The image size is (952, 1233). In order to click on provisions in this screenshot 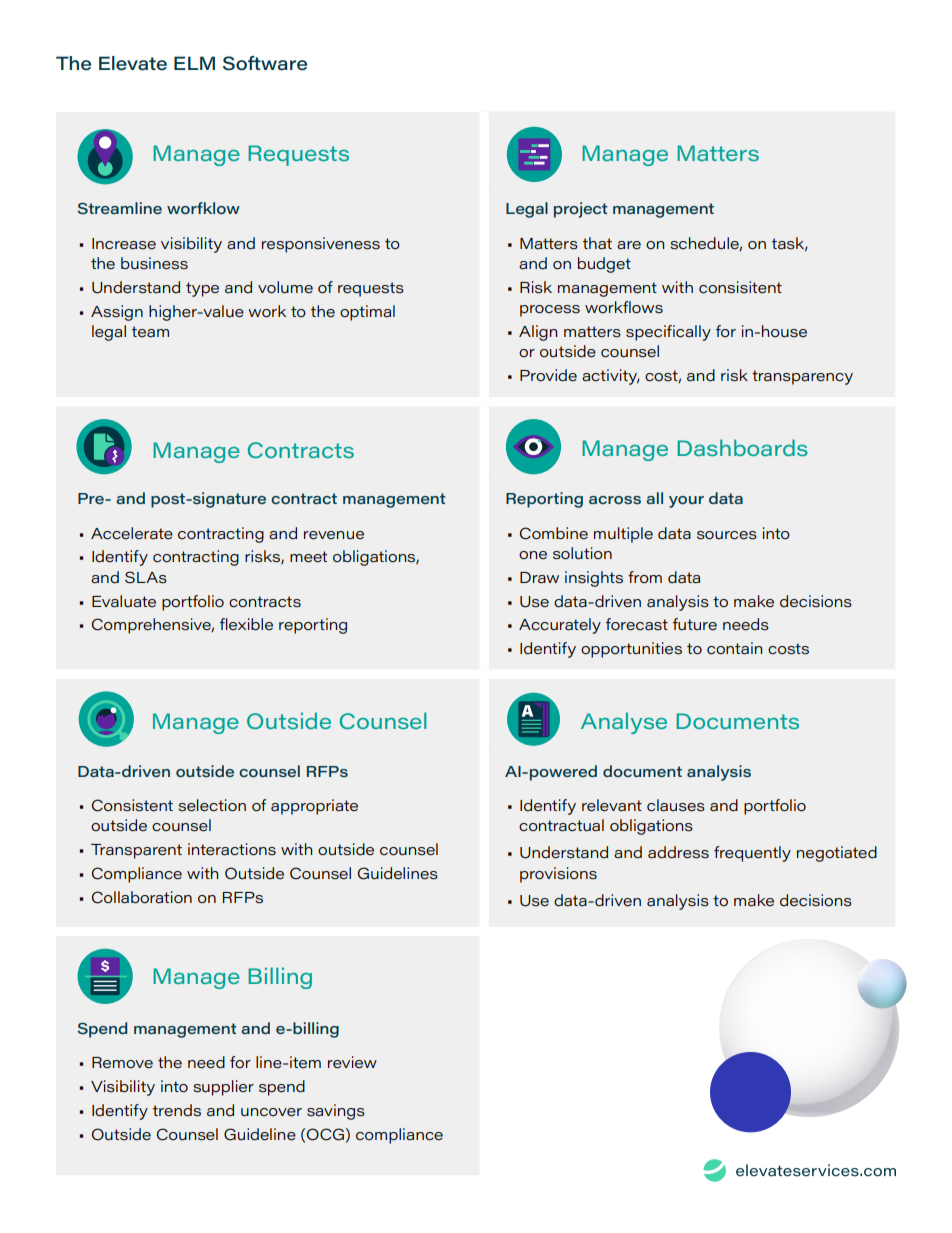, I will do `click(558, 875)`.
